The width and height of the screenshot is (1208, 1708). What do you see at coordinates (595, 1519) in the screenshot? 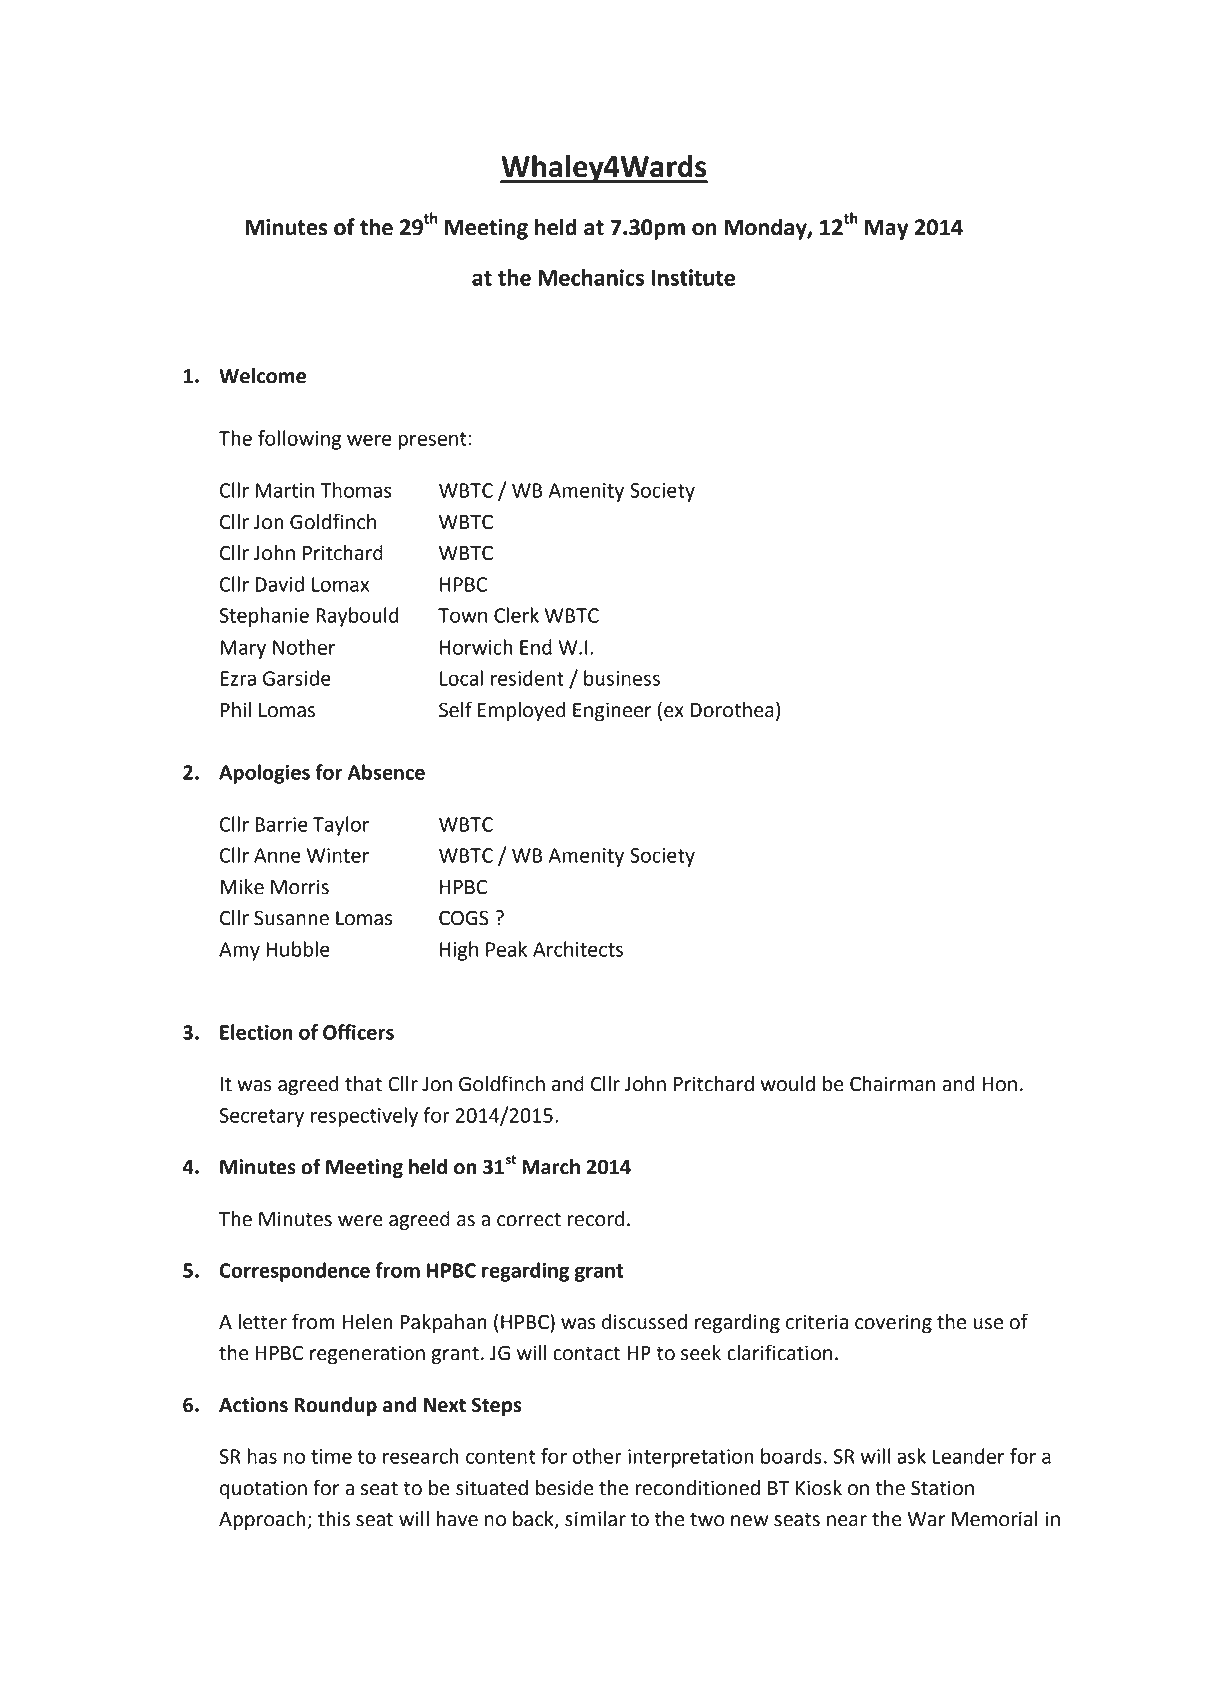
I see `similar` at bounding box center [595, 1519].
